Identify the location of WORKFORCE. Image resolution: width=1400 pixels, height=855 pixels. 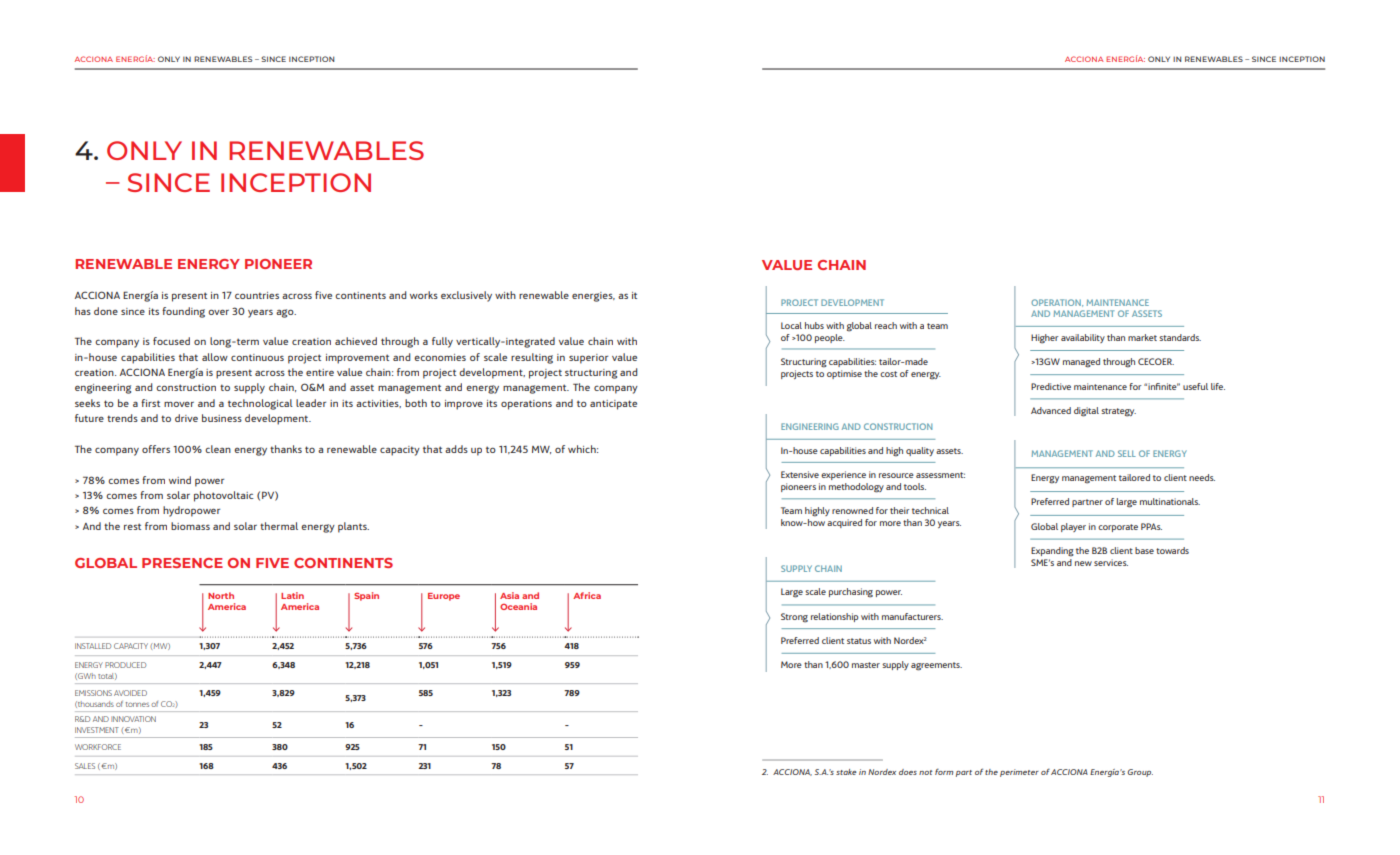
(98, 747).
